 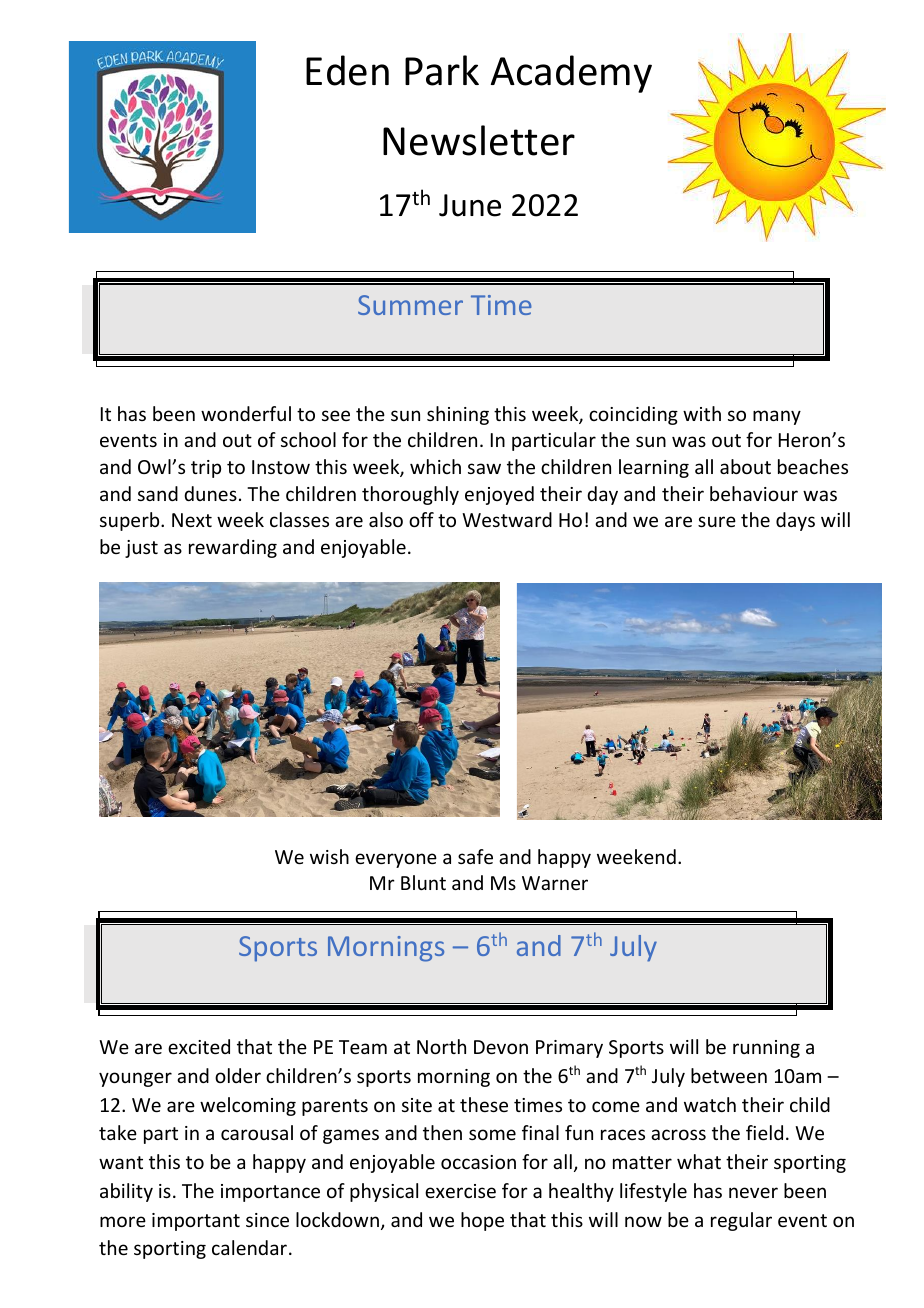 I want to click on with, so click(x=702, y=413).
